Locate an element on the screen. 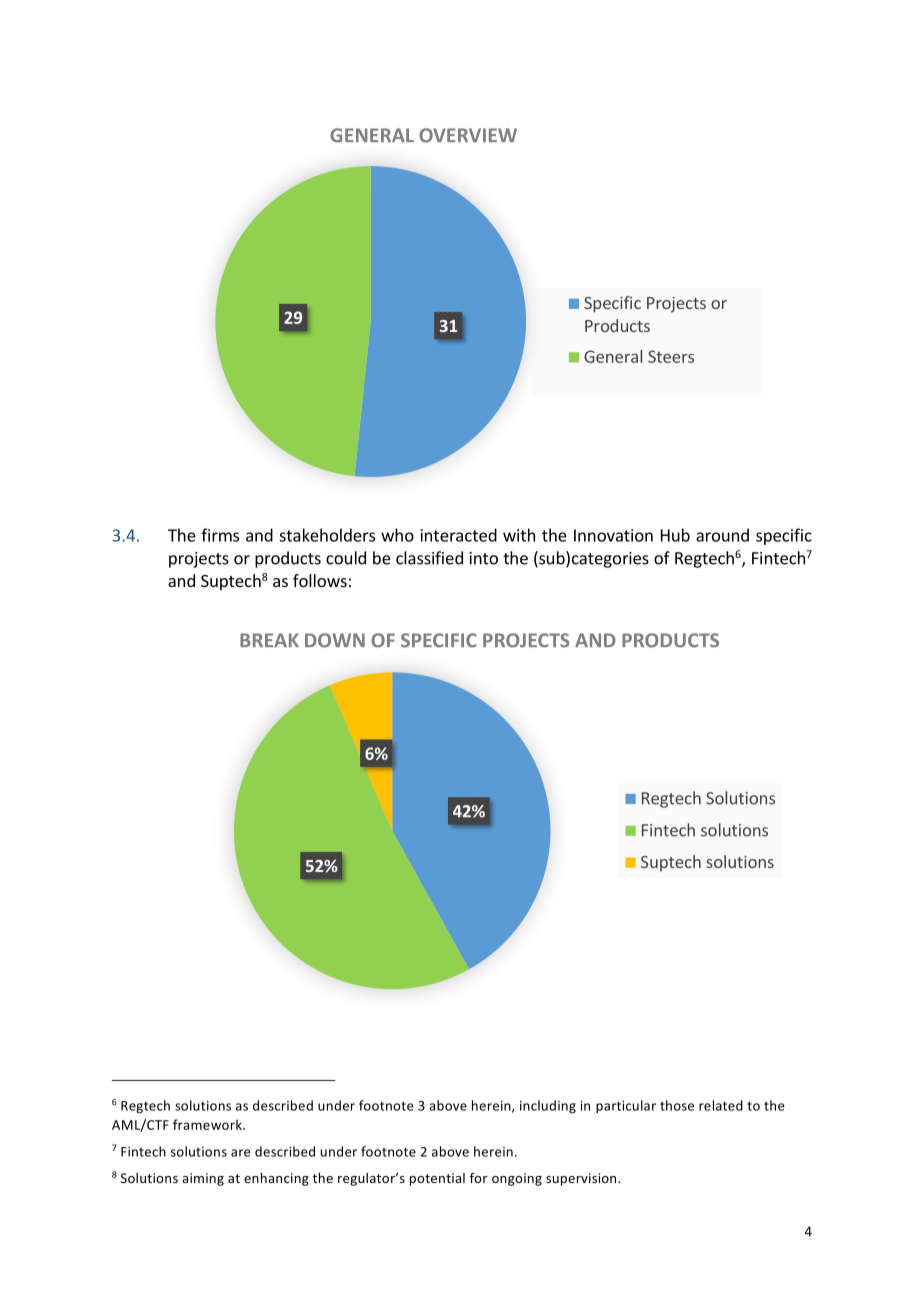 Image resolution: width=924 pixels, height=1308 pixels. including is located at coordinates (548, 1106).
